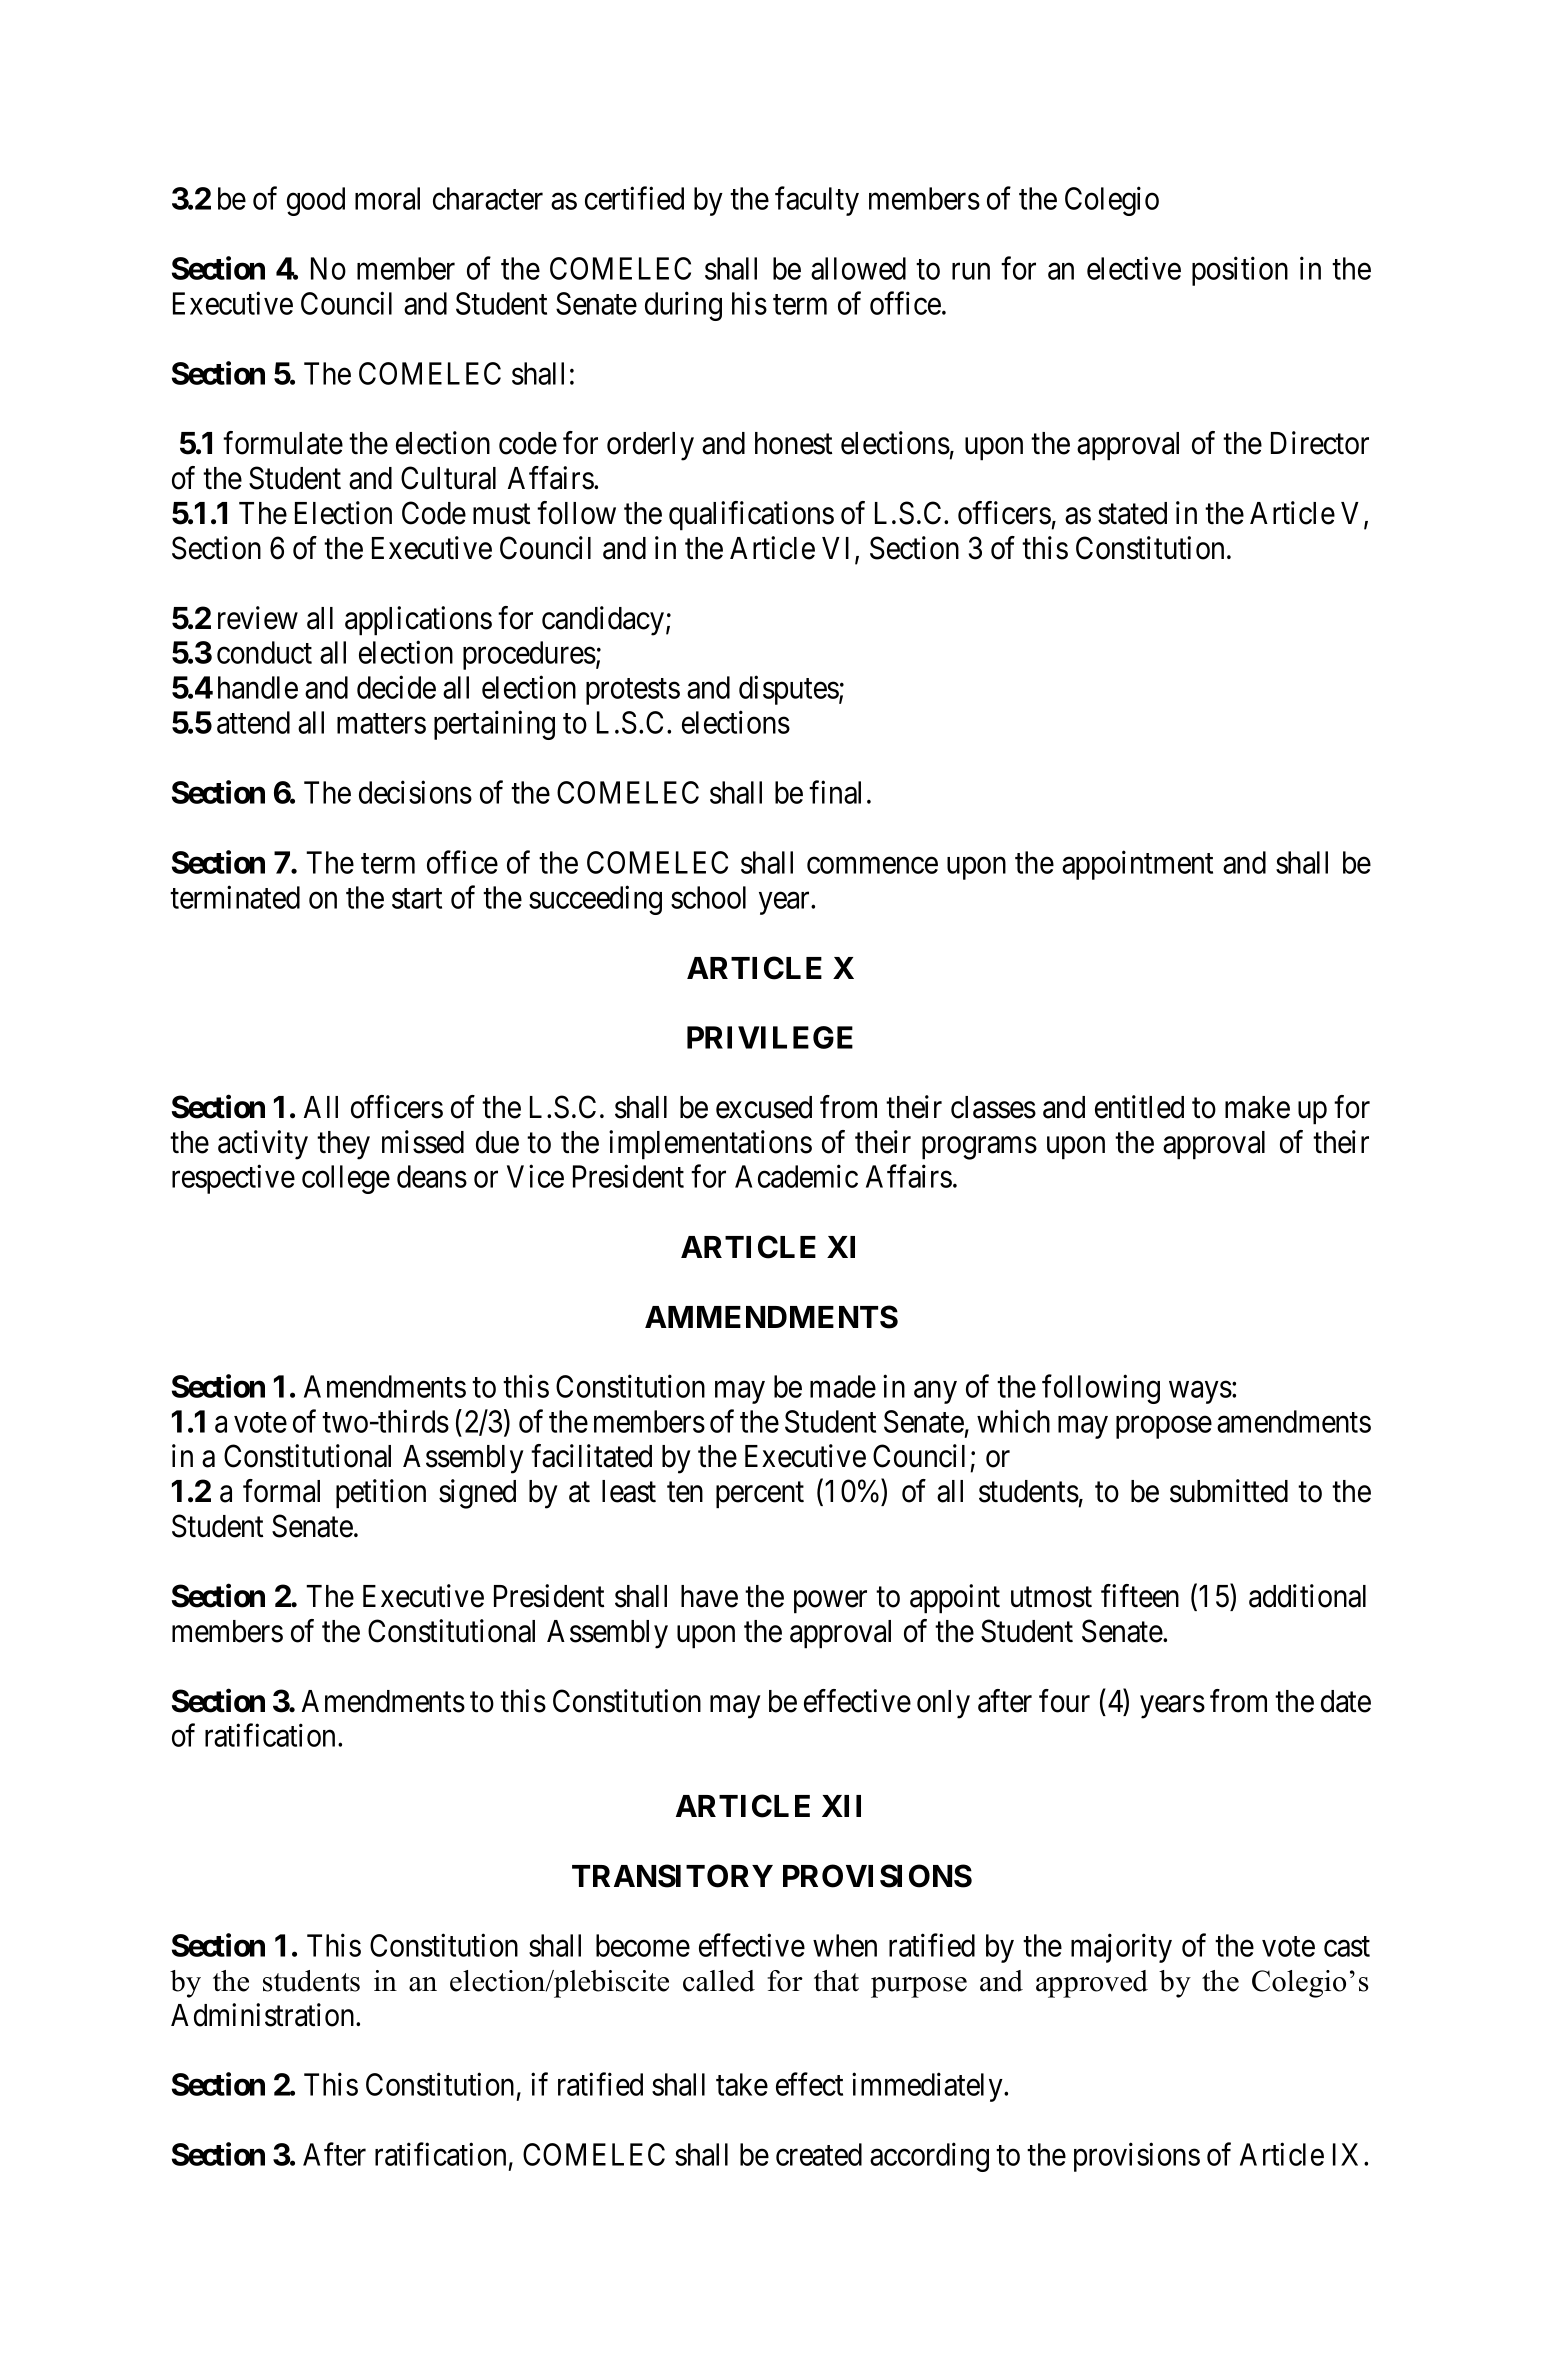 The image size is (1549, 2369). What do you see at coordinates (417, 898) in the page?
I see `start` at bounding box center [417, 898].
